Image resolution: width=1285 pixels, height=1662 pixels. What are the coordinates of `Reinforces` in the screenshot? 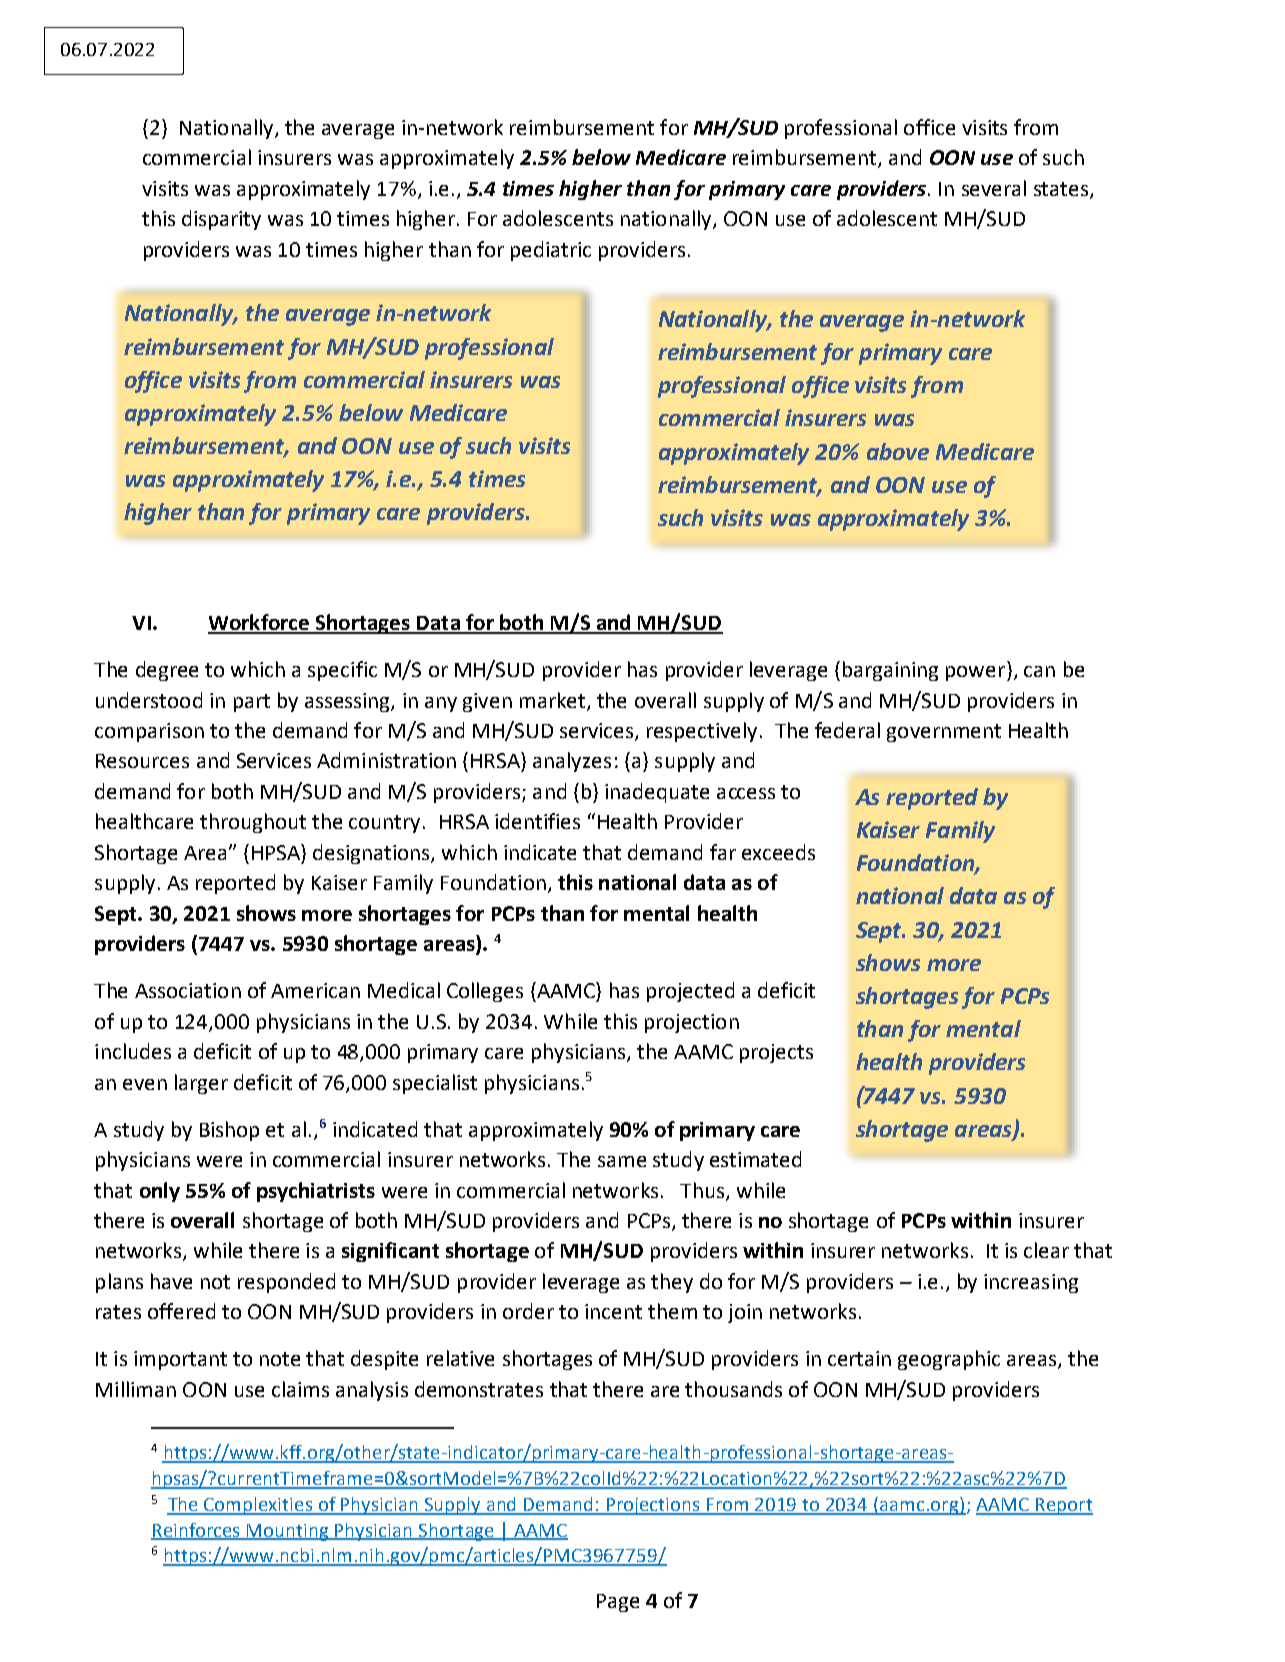 It's located at (197, 1531).
